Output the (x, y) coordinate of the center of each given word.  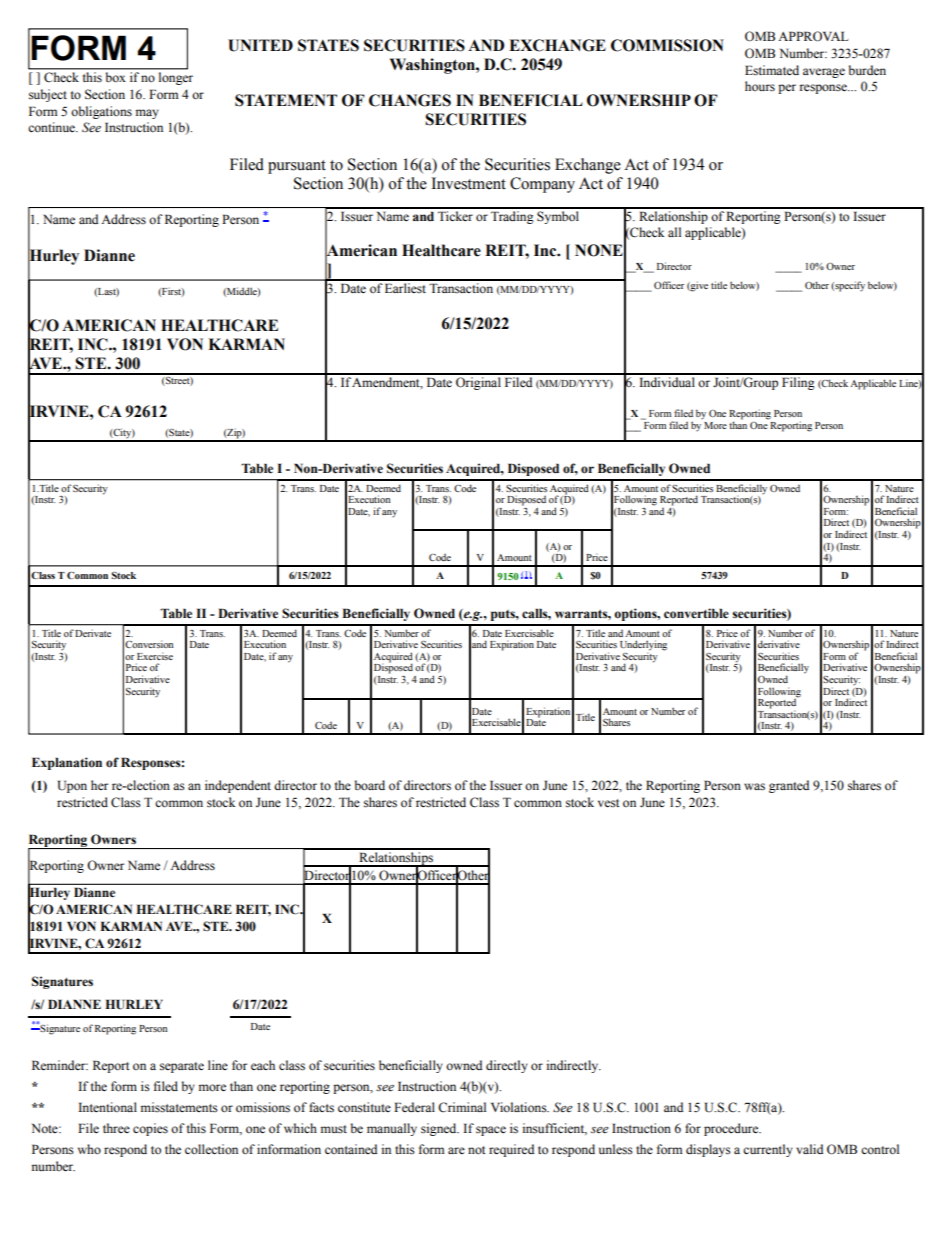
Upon (72, 786)
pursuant (297, 167)
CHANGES (410, 100)
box (115, 77)
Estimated (772, 70)
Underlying (643, 646)
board (370, 785)
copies (150, 1129)
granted (789, 786)
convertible (696, 613)
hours (760, 86)
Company (542, 185)
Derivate (93, 633)
